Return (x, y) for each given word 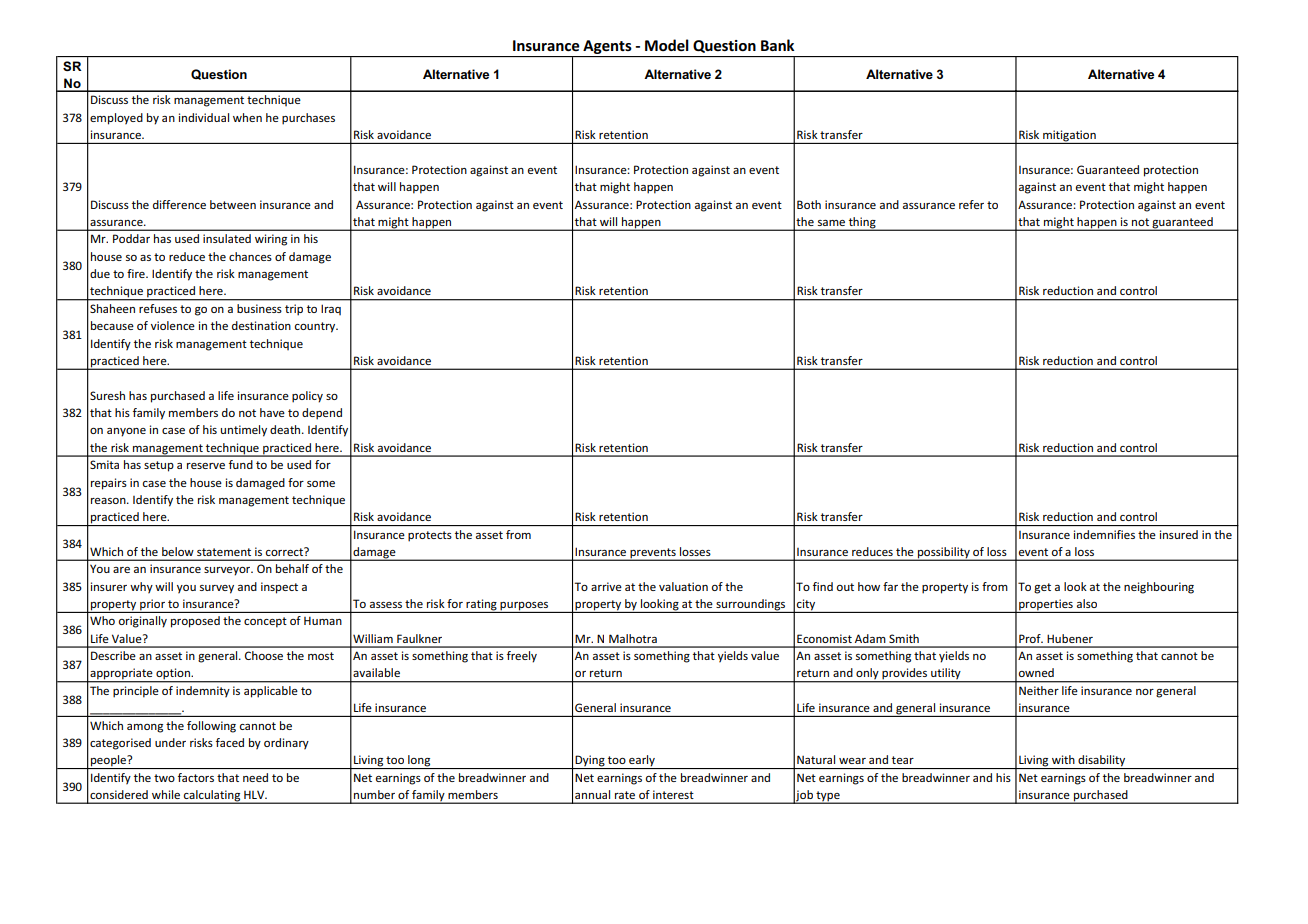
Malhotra (633, 638)
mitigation (1069, 137)
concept (265, 622)
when (247, 117)
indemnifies (1104, 534)
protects (430, 536)
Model (667, 45)
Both (809, 204)
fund (241, 464)
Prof (1031, 638)
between (233, 204)
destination (261, 325)
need (255, 777)
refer (971, 204)
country (316, 327)
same (831, 223)
